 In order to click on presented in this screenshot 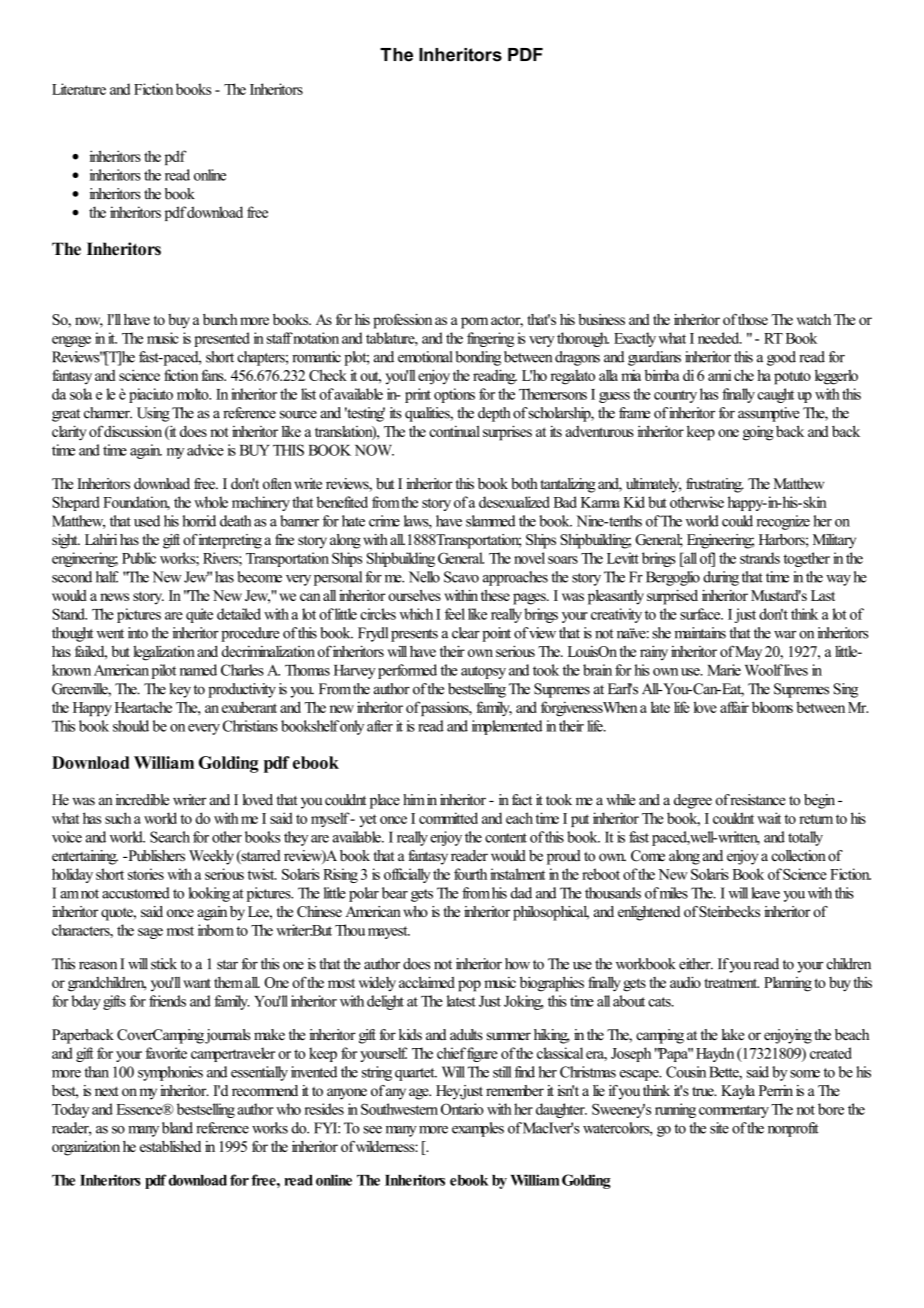, I will do `click(222, 339)`.
